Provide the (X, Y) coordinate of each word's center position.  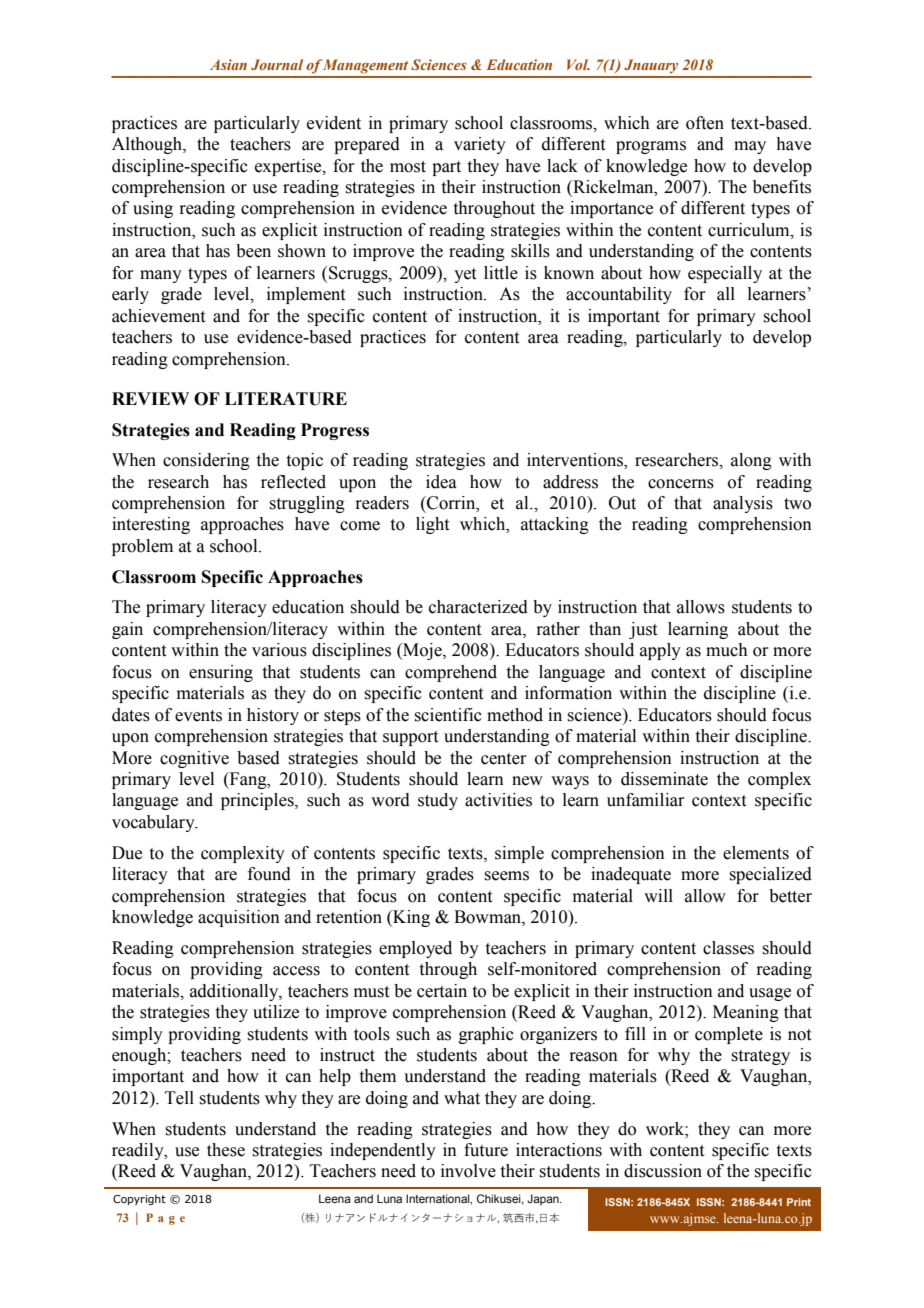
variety (480, 145)
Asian (228, 64)
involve (468, 1171)
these (226, 1150)
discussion (663, 1171)
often (705, 123)
